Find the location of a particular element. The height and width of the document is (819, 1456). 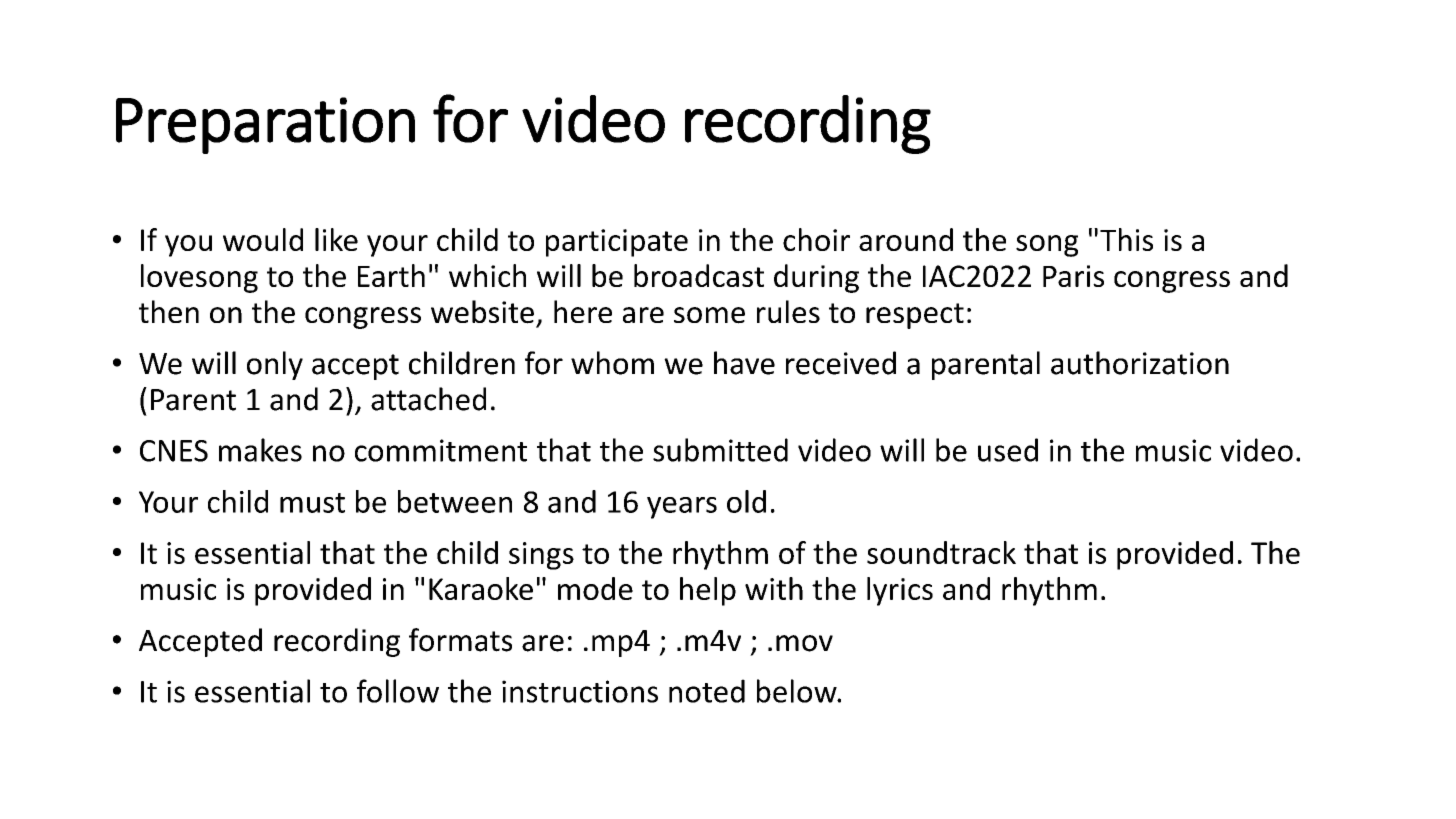

Earth is located at coordinates (391, 275).
